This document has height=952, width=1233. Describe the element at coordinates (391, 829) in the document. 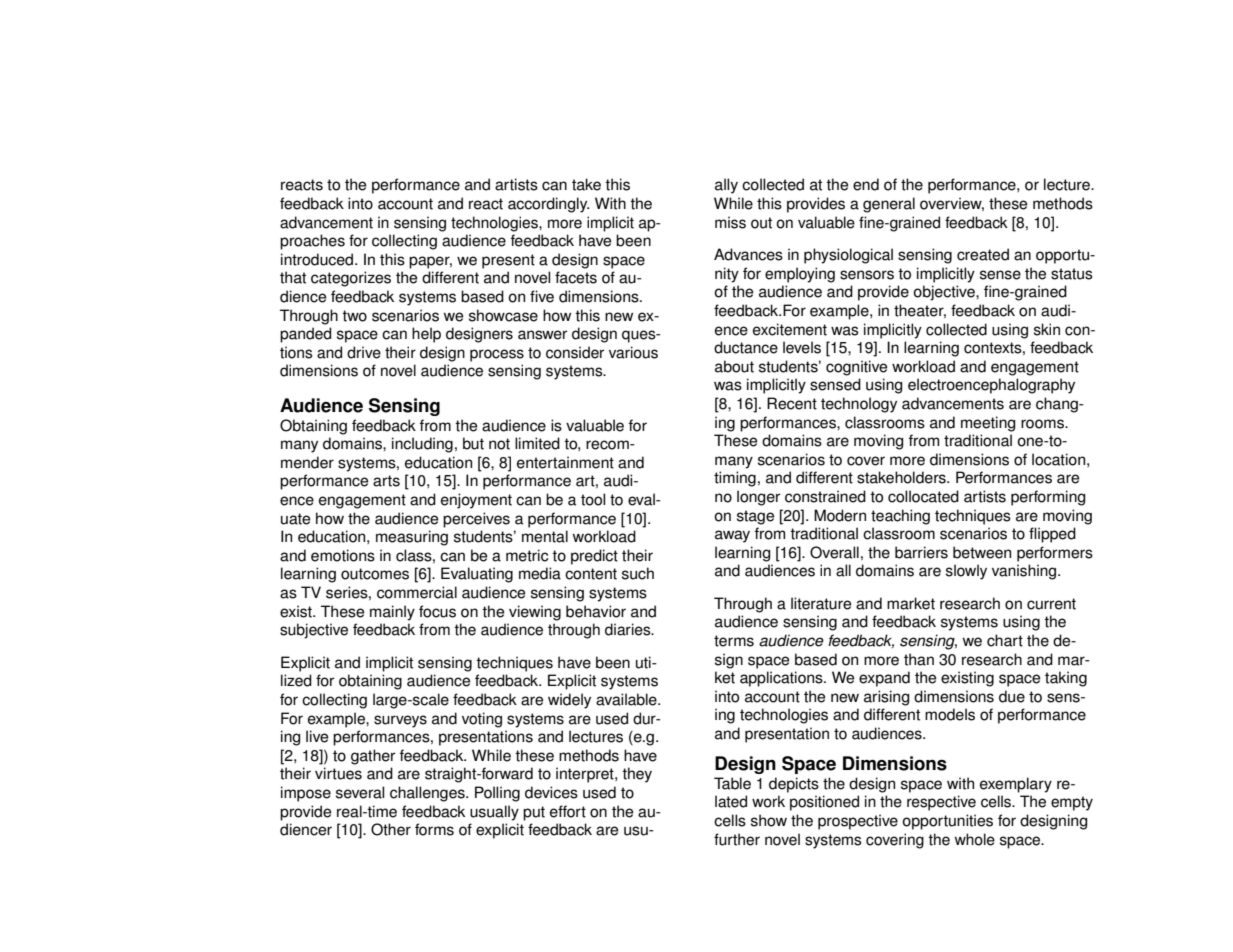

I see `Other` at that location.
